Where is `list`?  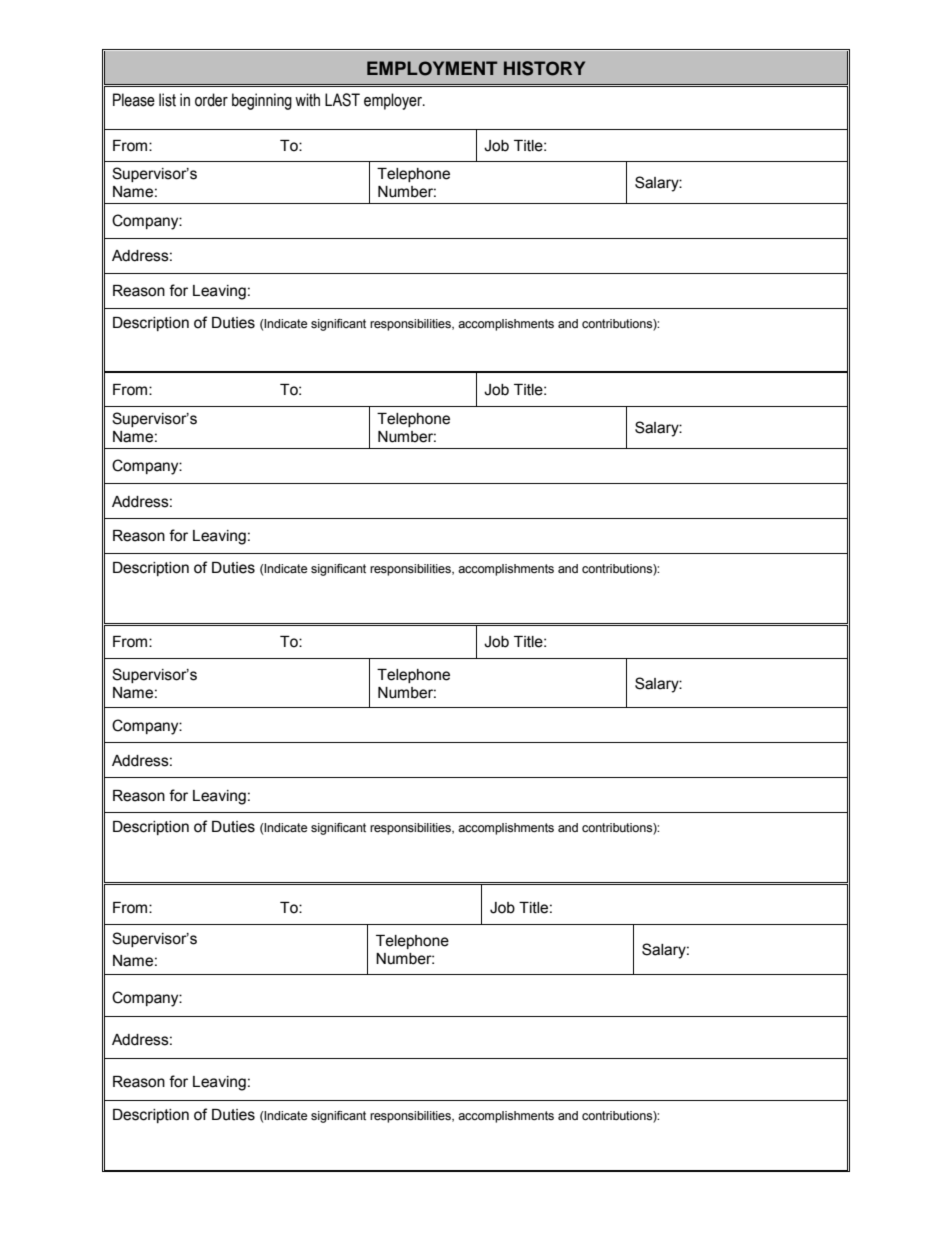 list is located at coordinates (167, 100).
